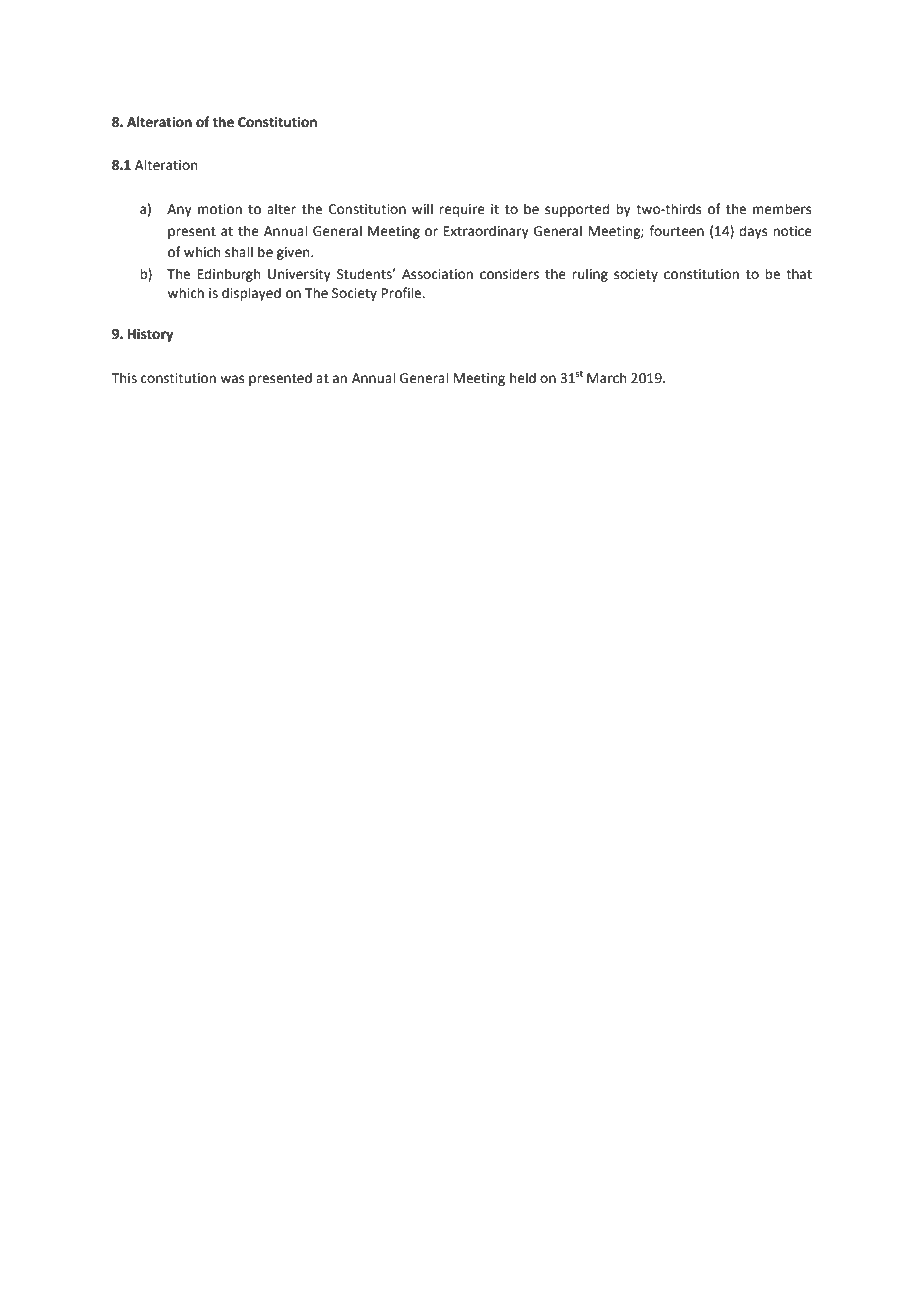 Image resolution: width=924 pixels, height=1308 pixels. I want to click on require, so click(462, 210).
